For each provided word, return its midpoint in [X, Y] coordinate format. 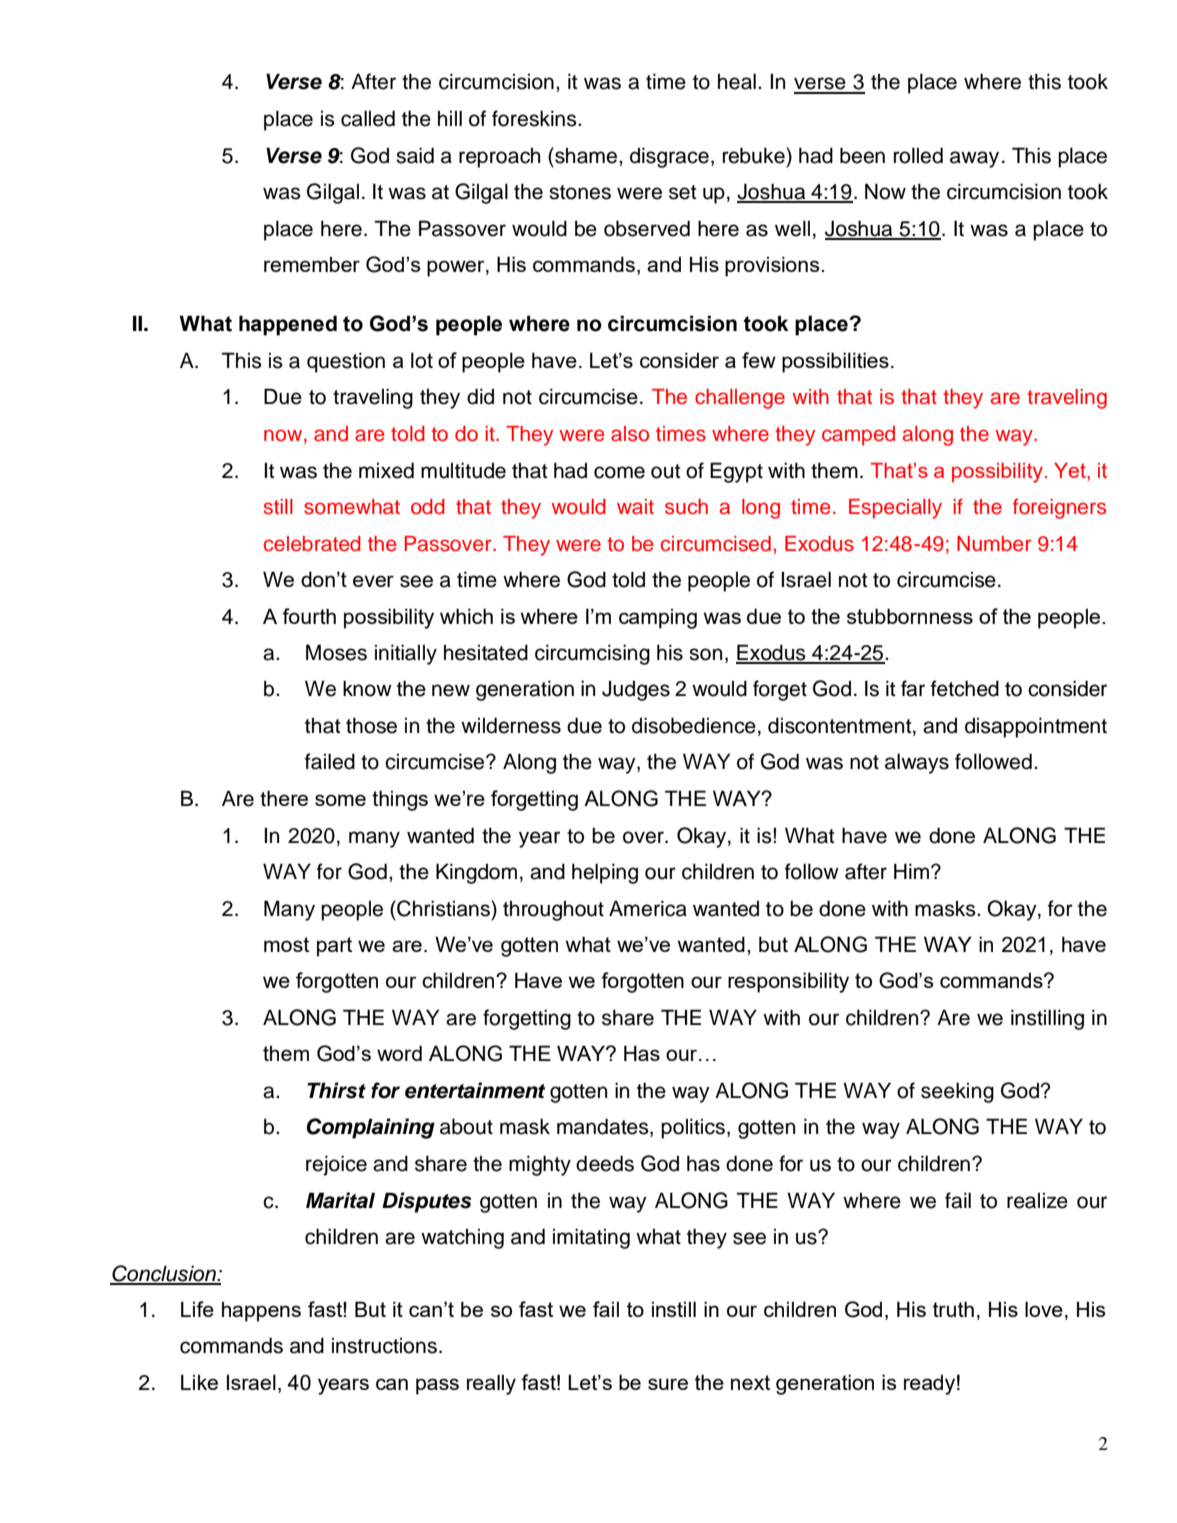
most [286, 944]
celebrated [312, 544]
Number [994, 544]
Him [913, 871]
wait [635, 506]
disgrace [669, 157]
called [368, 118]
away [974, 159]
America [648, 908]
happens [261, 1311]
